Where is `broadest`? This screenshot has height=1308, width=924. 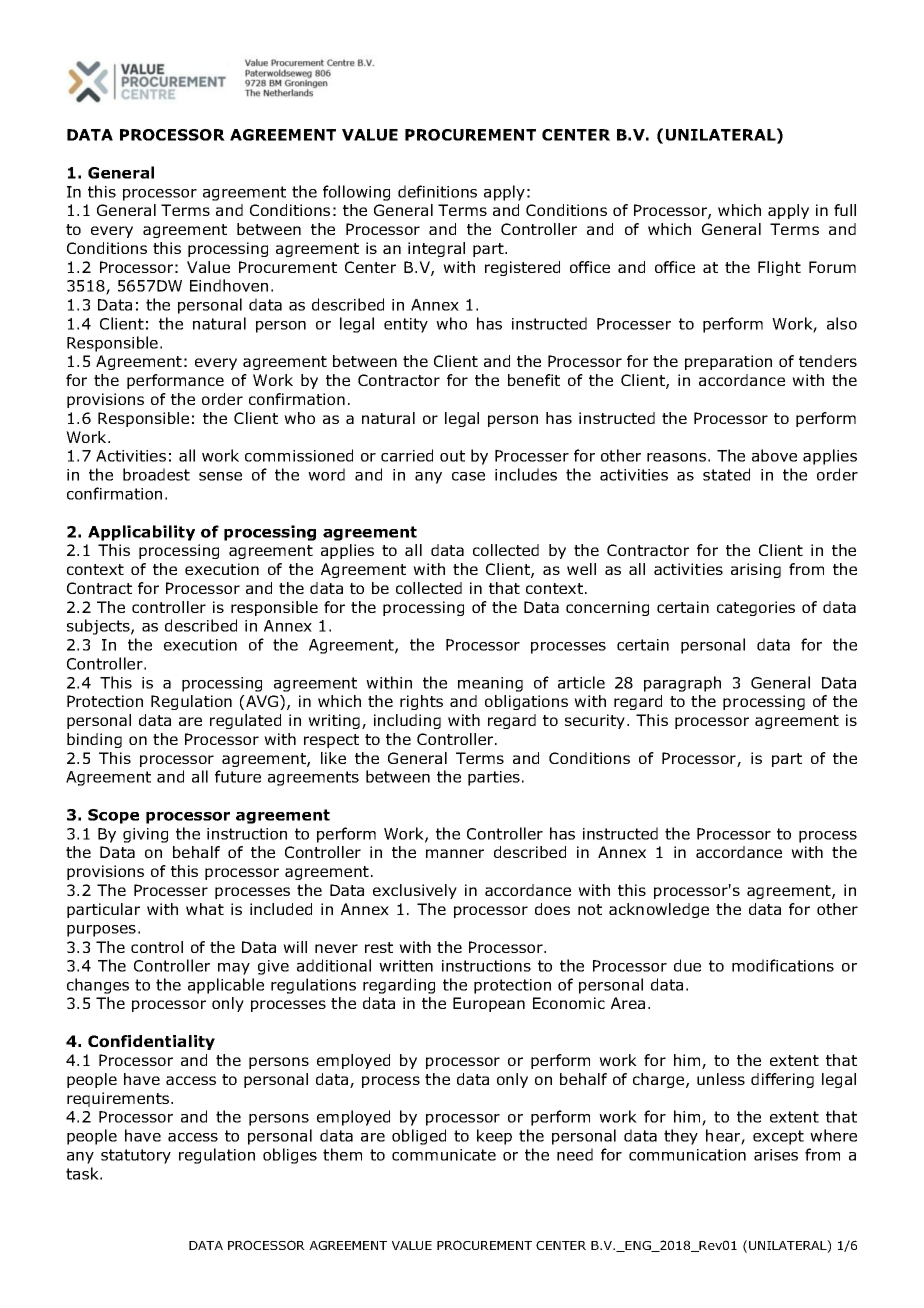
broadest is located at coordinates (156, 474).
